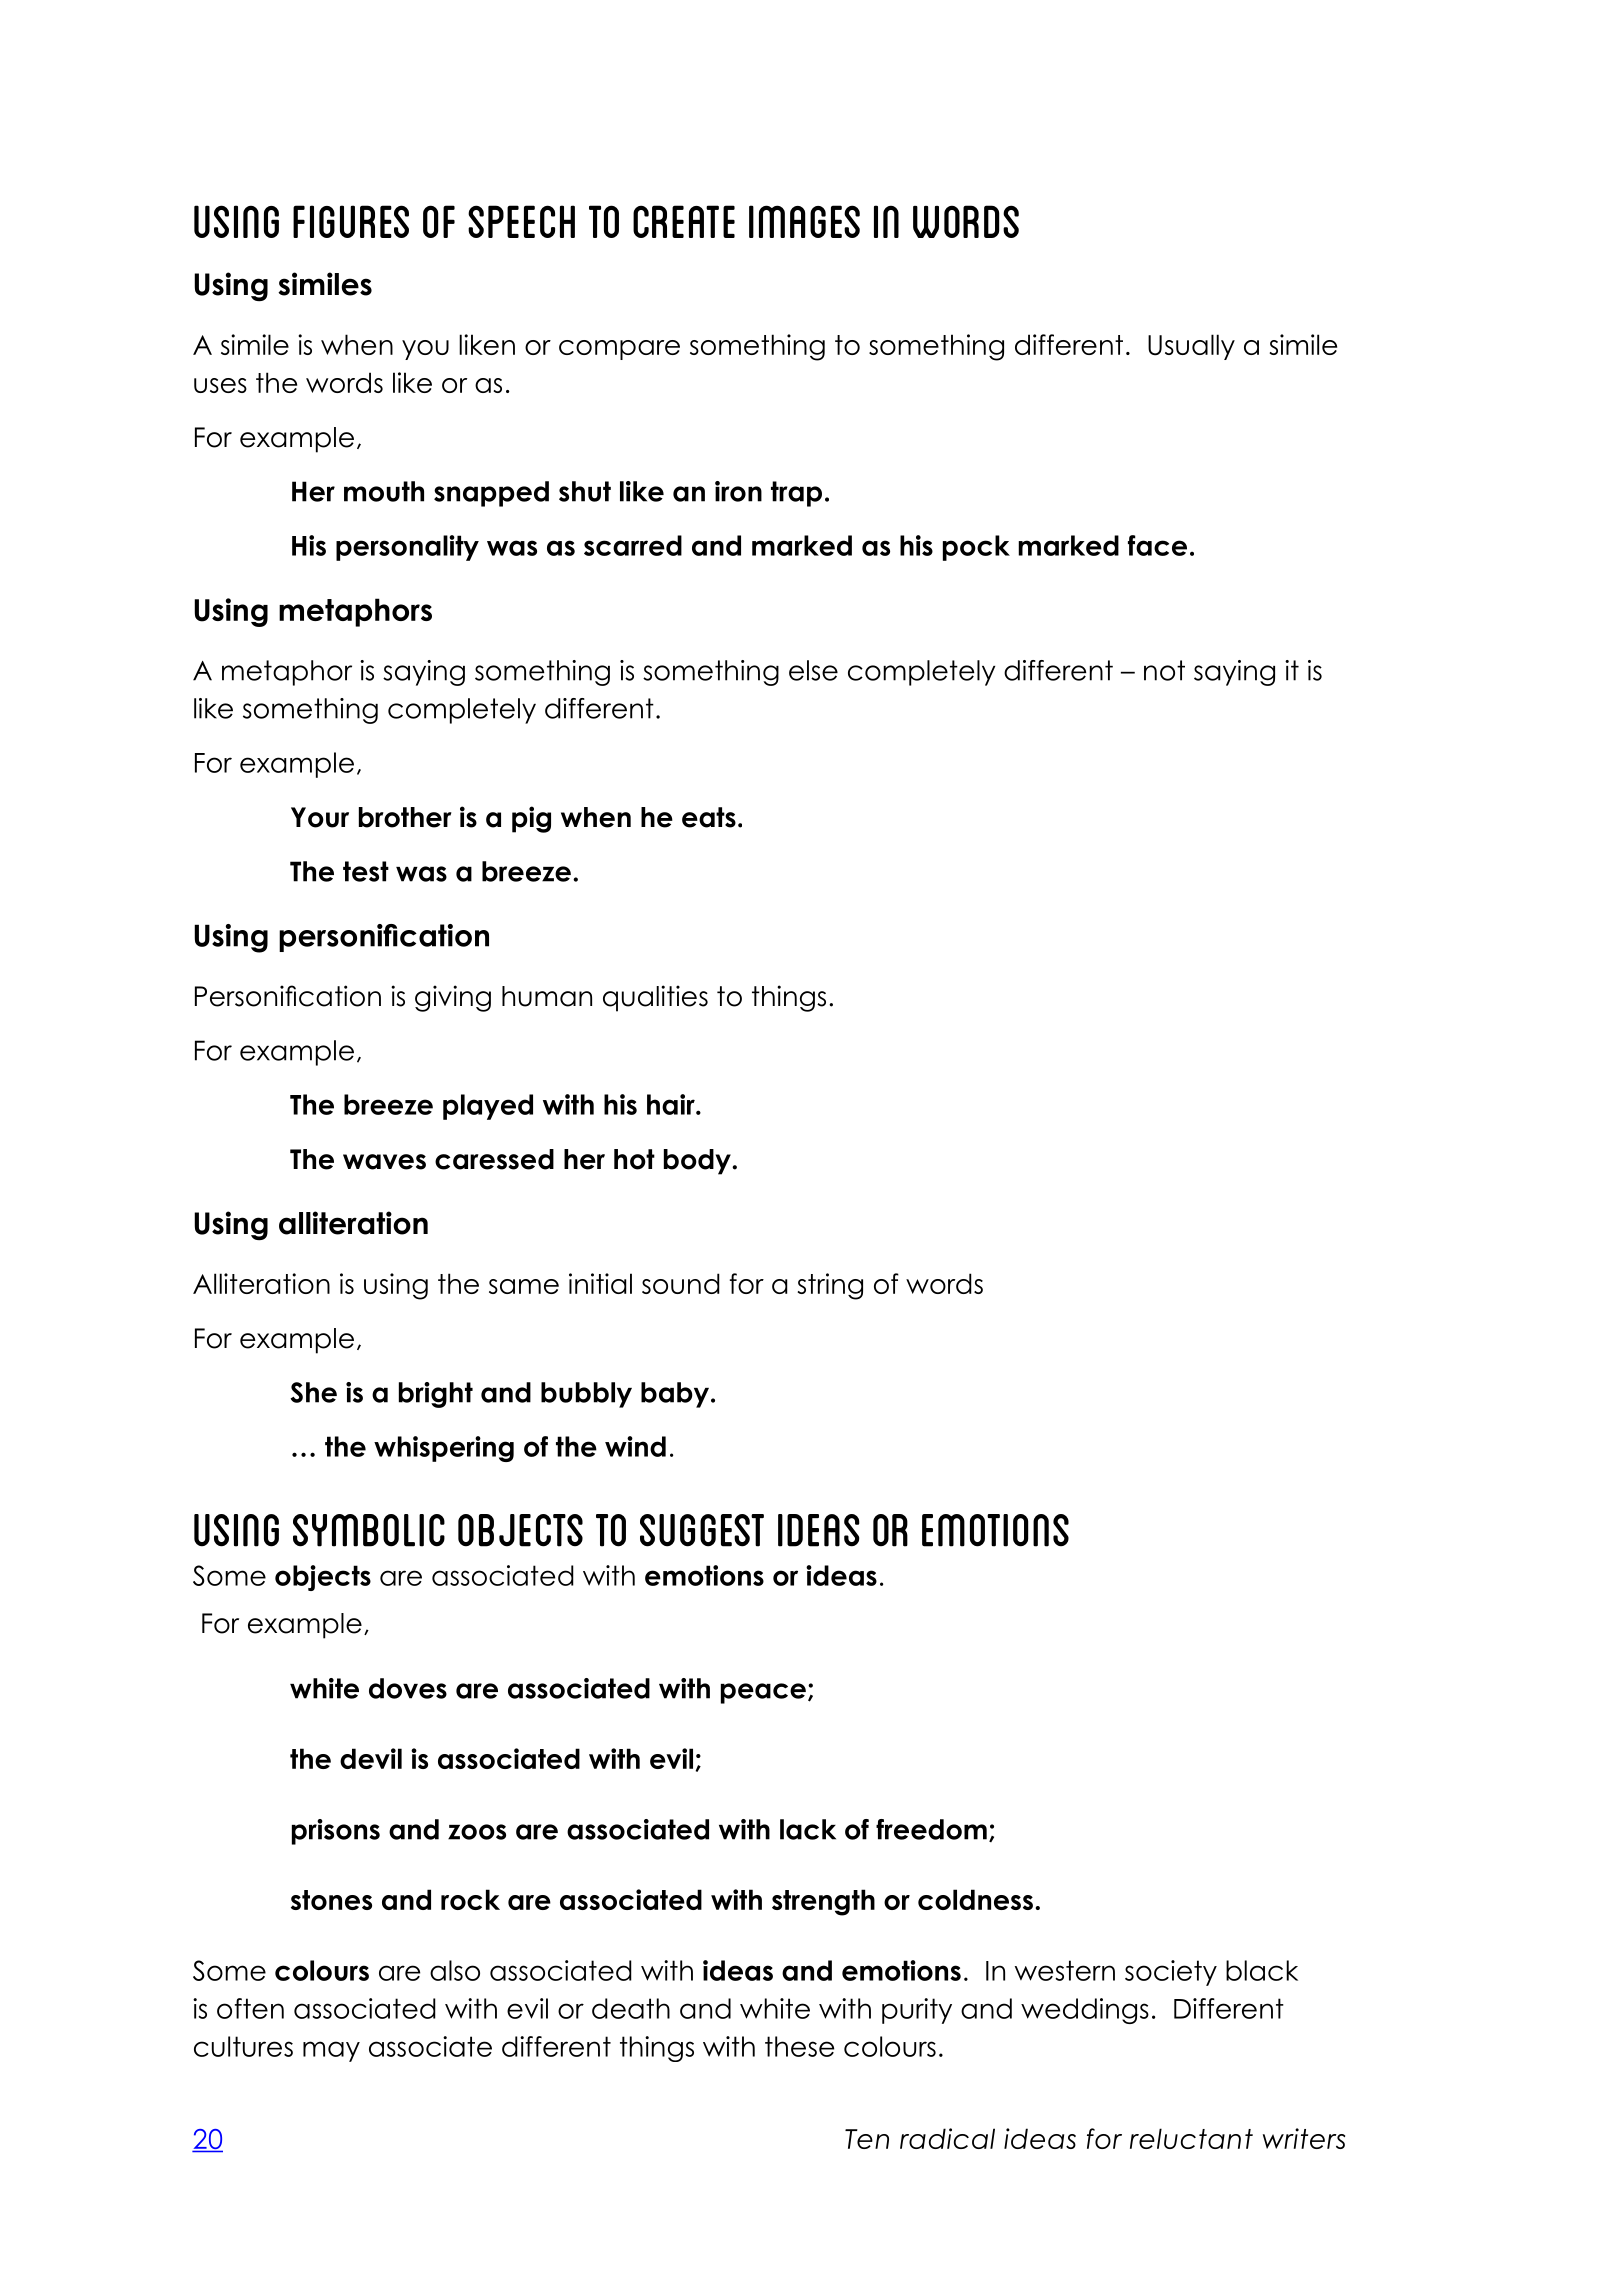 This screenshot has width=1616, height=2285. What do you see at coordinates (331, 2051) in the screenshot?
I see `may` at bounding box center [331, 2051].
